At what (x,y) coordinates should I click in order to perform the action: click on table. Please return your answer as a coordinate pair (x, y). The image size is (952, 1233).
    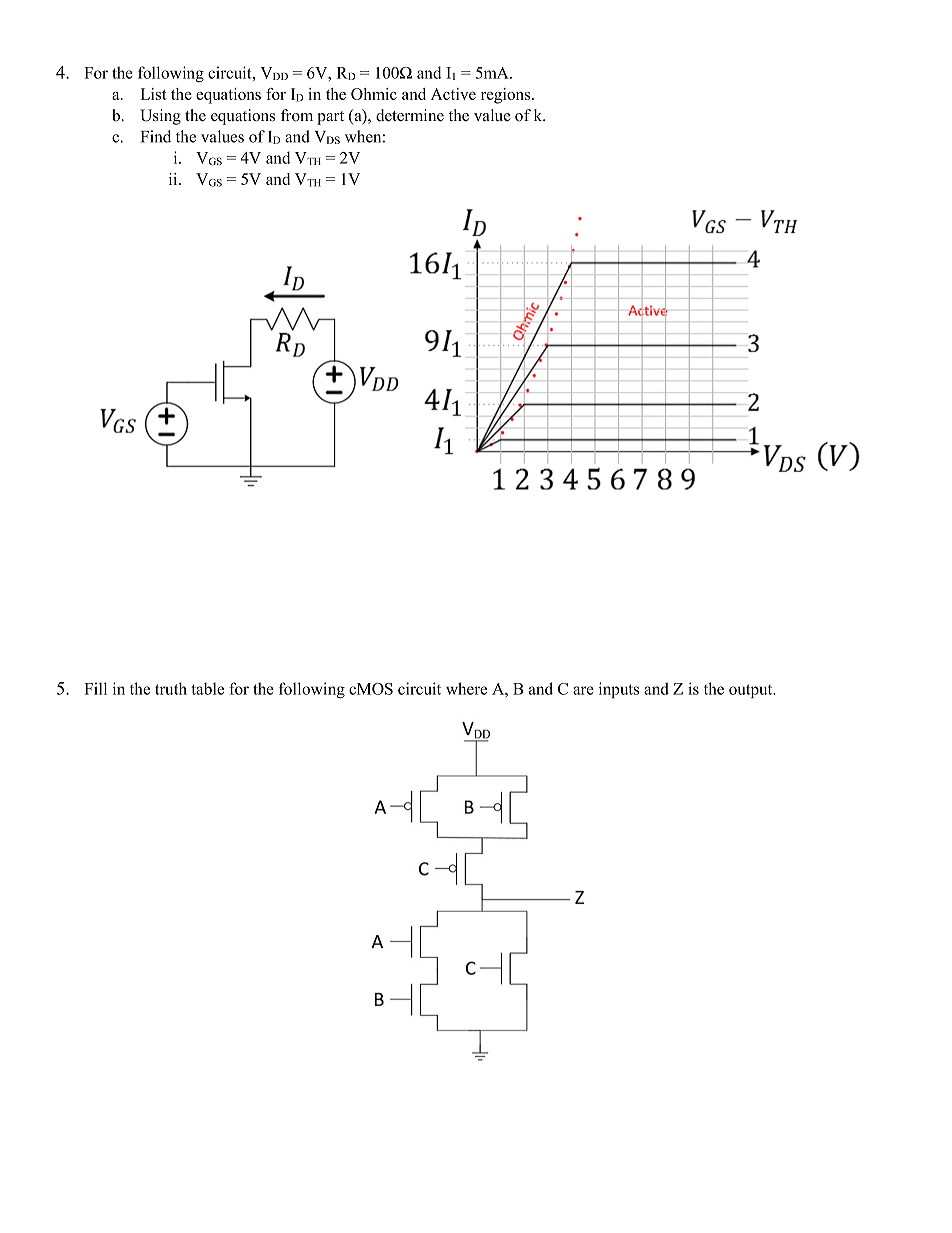
    Looking at the image, I should click on (207, 688).
